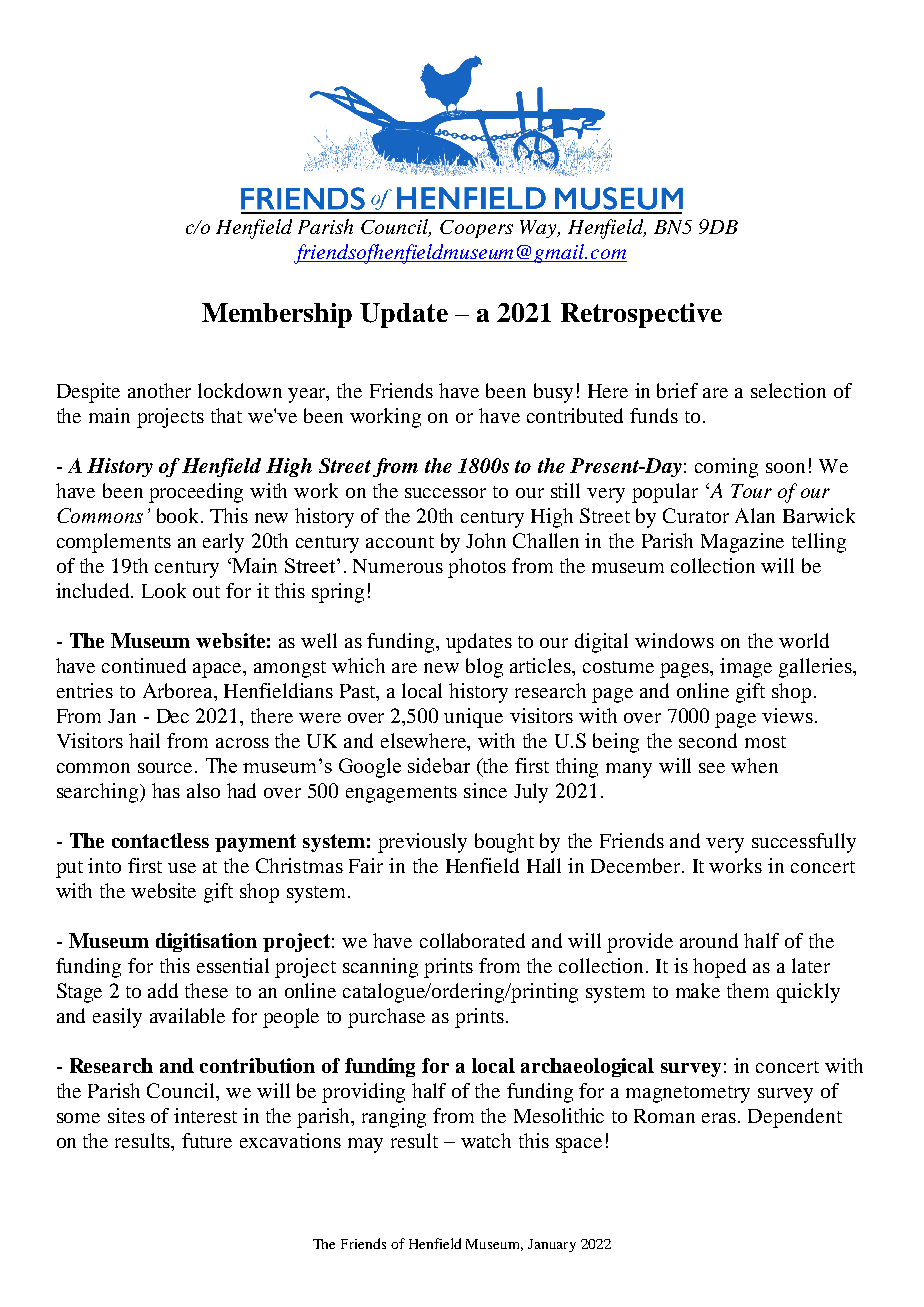  What do you see at coordinates (207, 1140) in the screenshot?
I see `future` at bounding box center [207, 1140].
